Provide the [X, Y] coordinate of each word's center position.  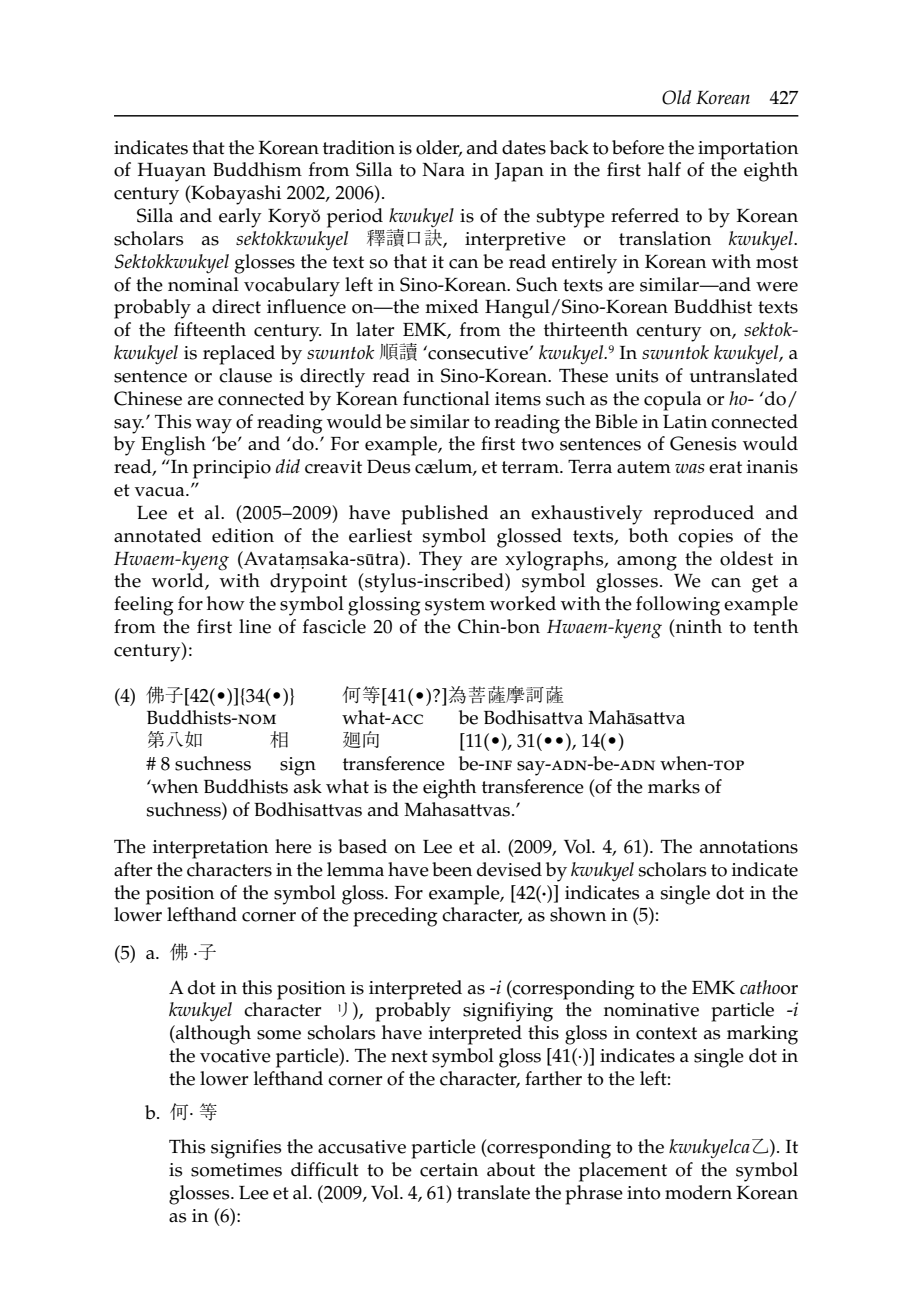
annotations [749, 847]
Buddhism [257, 169]
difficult [325, 1169]
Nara [443, 170]
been [452, 869]
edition [243, 535]
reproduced [704, 515]
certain [449, 1170]
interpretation [210, 849]
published [445, 515]
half [664, 169]
